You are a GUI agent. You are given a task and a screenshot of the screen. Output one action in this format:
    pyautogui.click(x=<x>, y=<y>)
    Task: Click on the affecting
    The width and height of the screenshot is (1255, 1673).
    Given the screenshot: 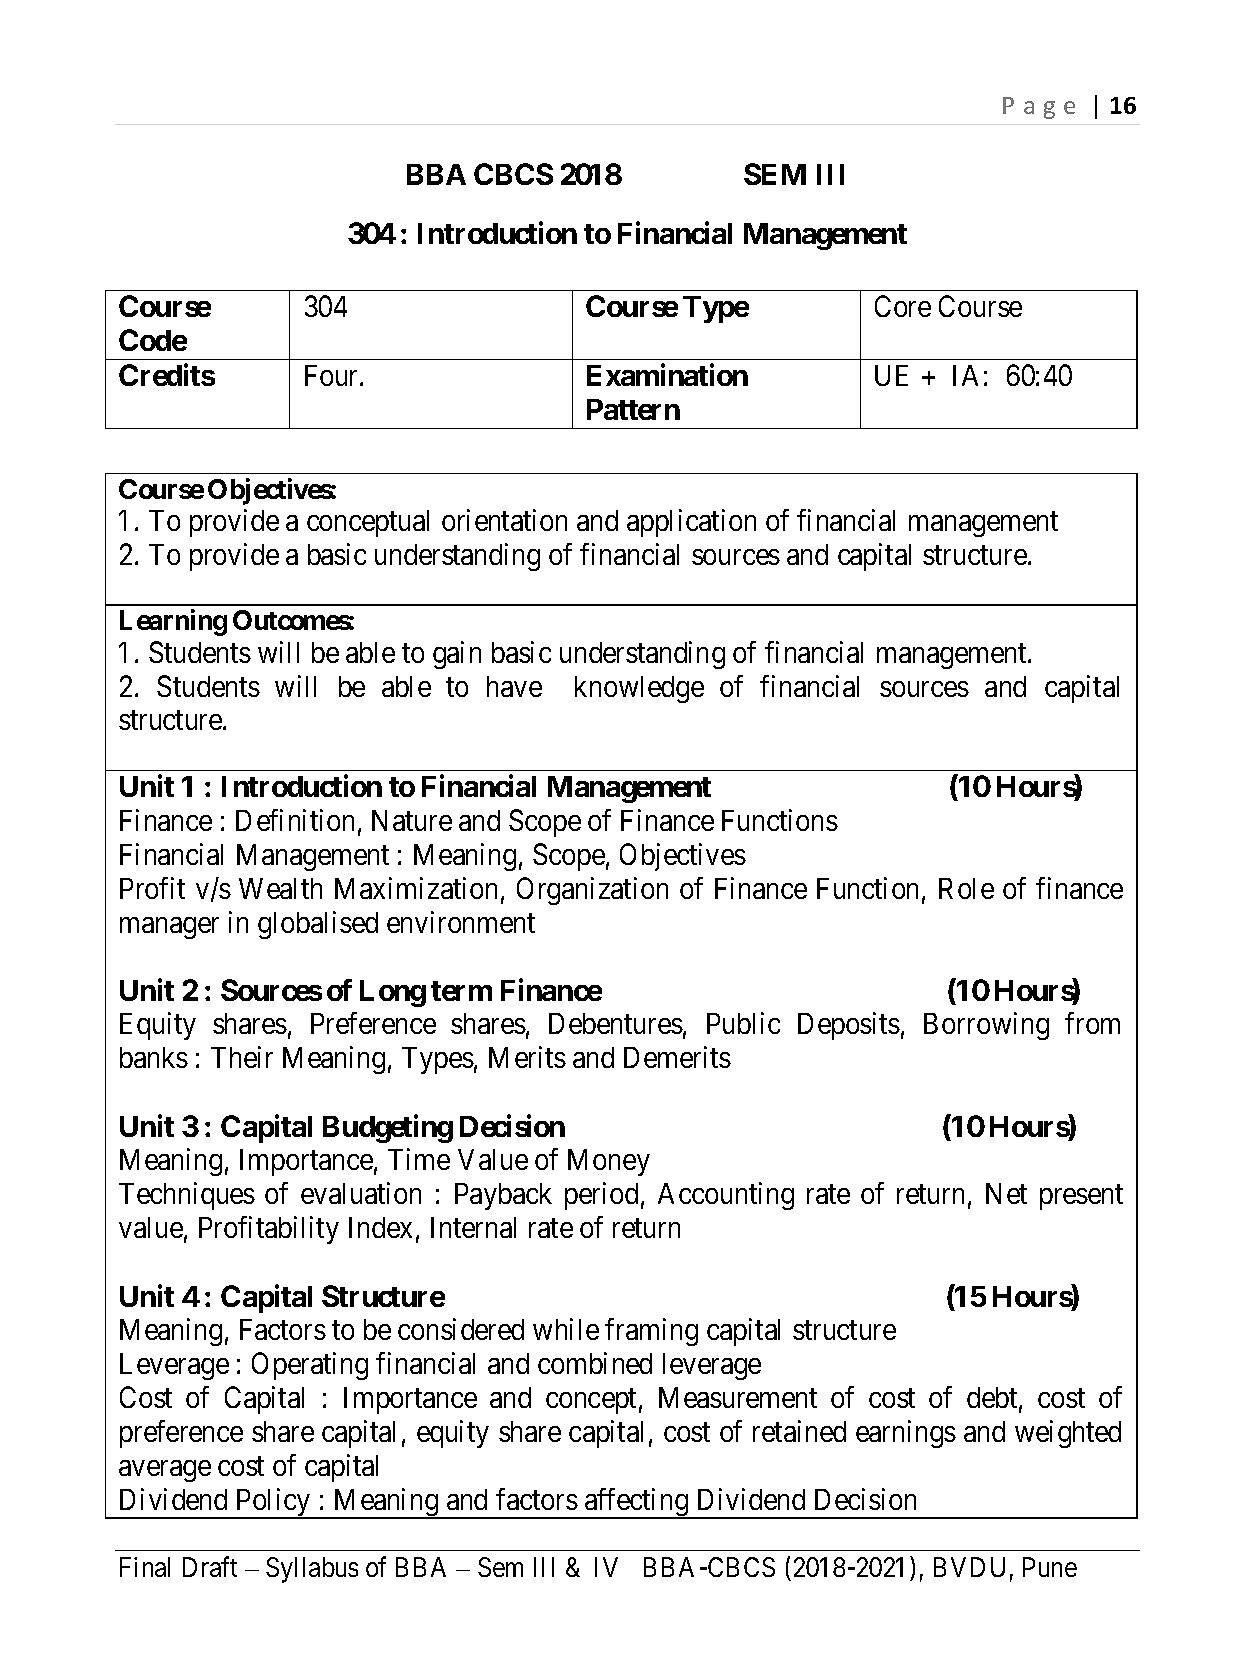 What is the action you would take?
    pyautogui.click(x=637, y=1503)
